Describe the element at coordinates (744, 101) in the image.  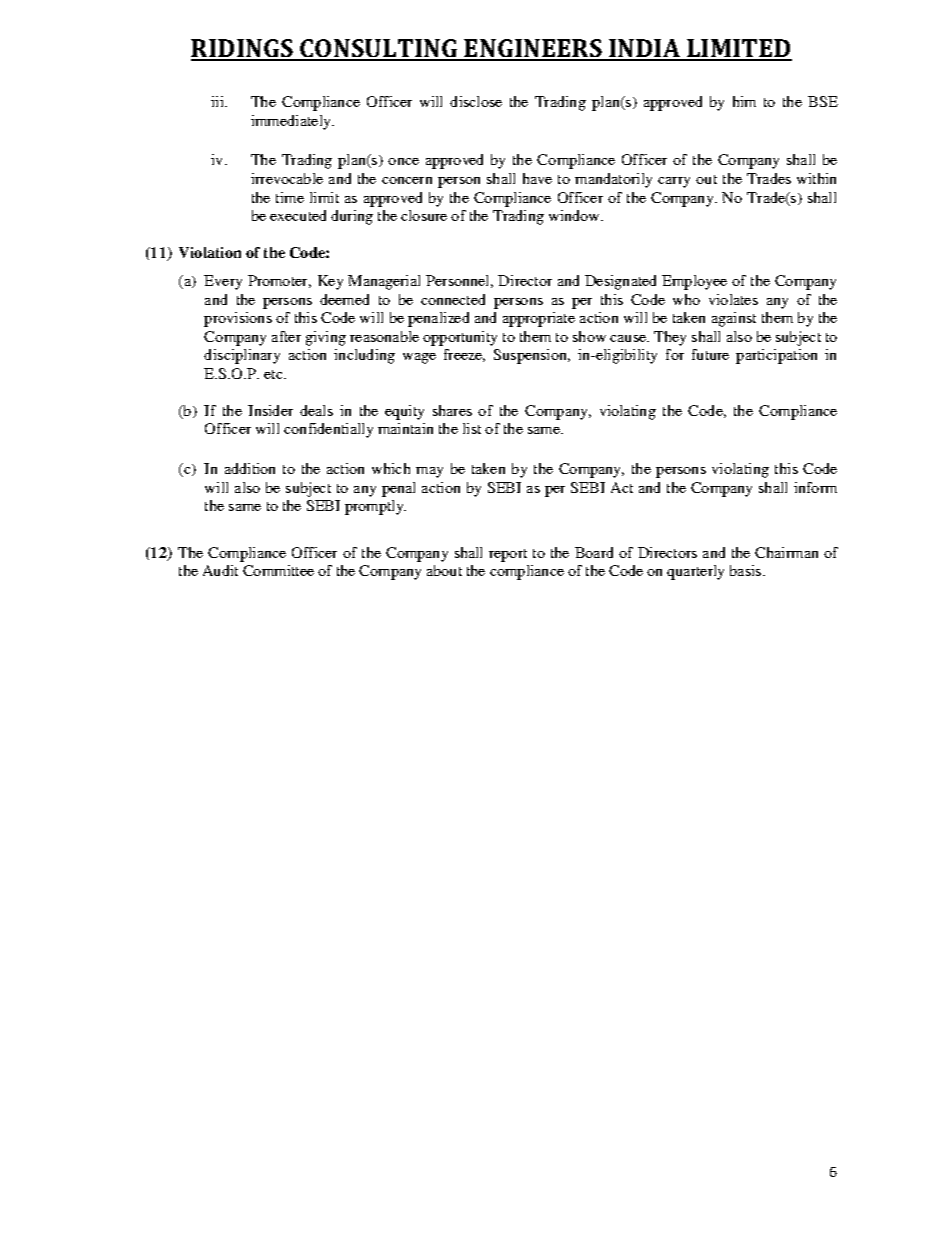
I see `him` at that location.
